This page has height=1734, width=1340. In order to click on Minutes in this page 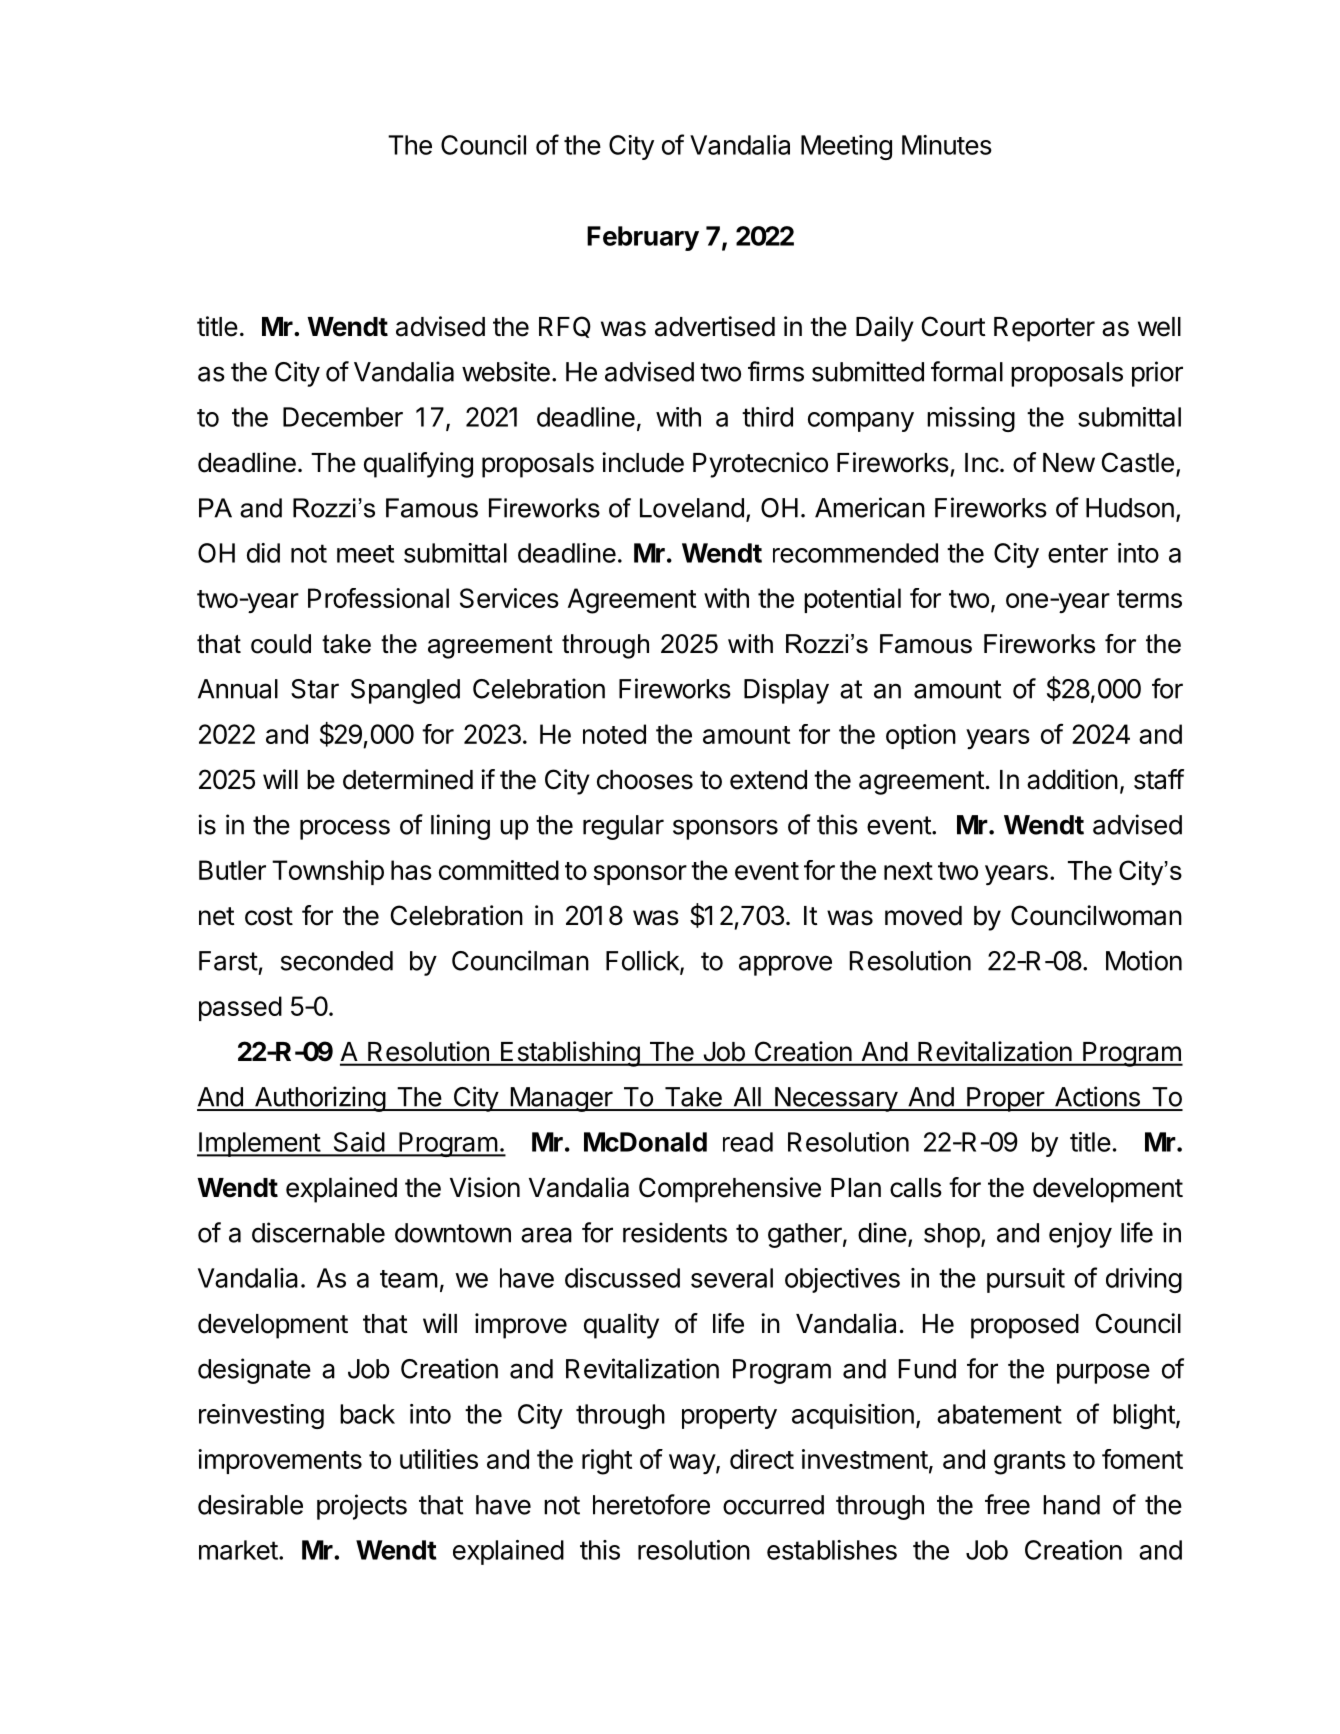, I will do `click(947, 145)`.
